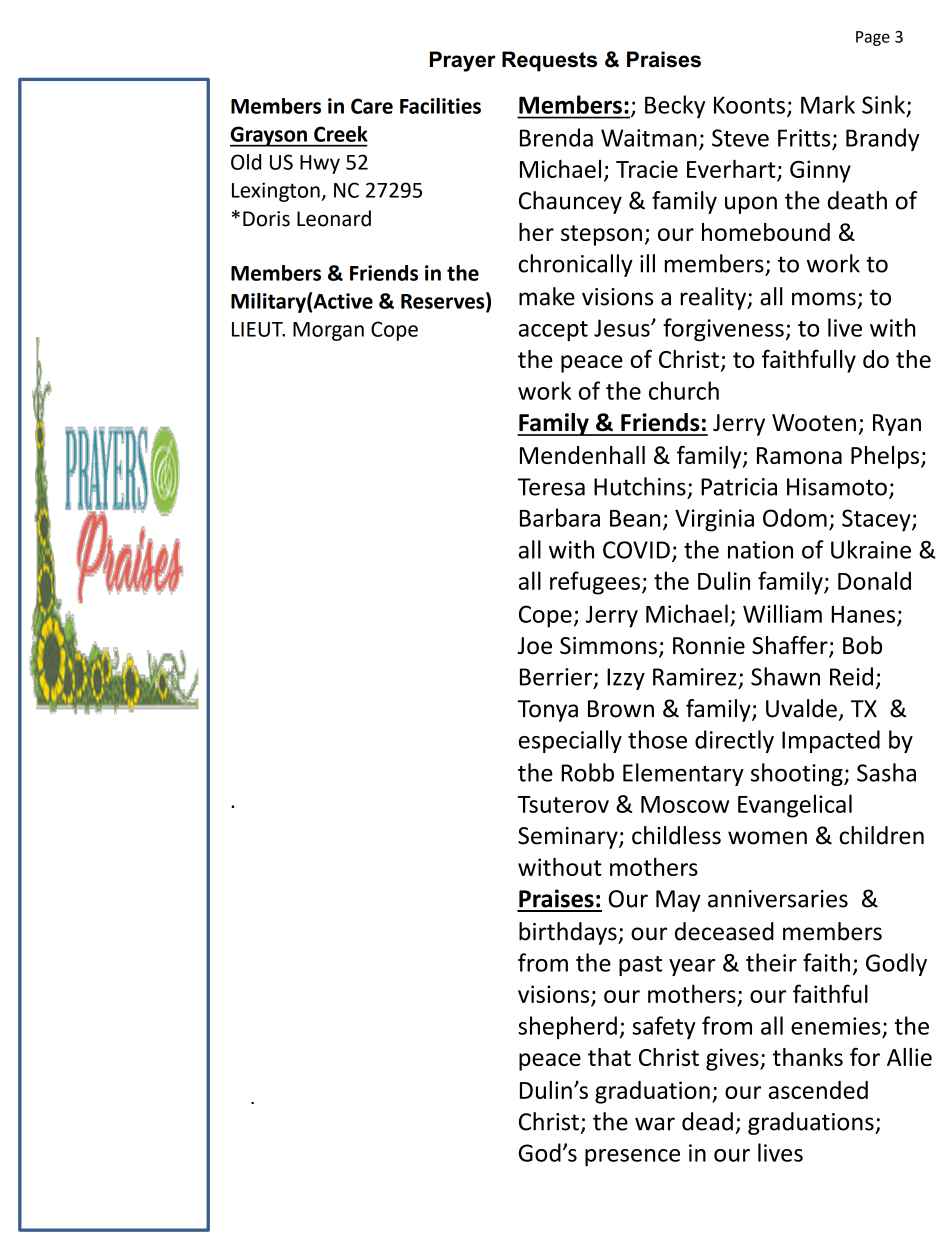  I want to click on birthdays, so click(569, 933).
